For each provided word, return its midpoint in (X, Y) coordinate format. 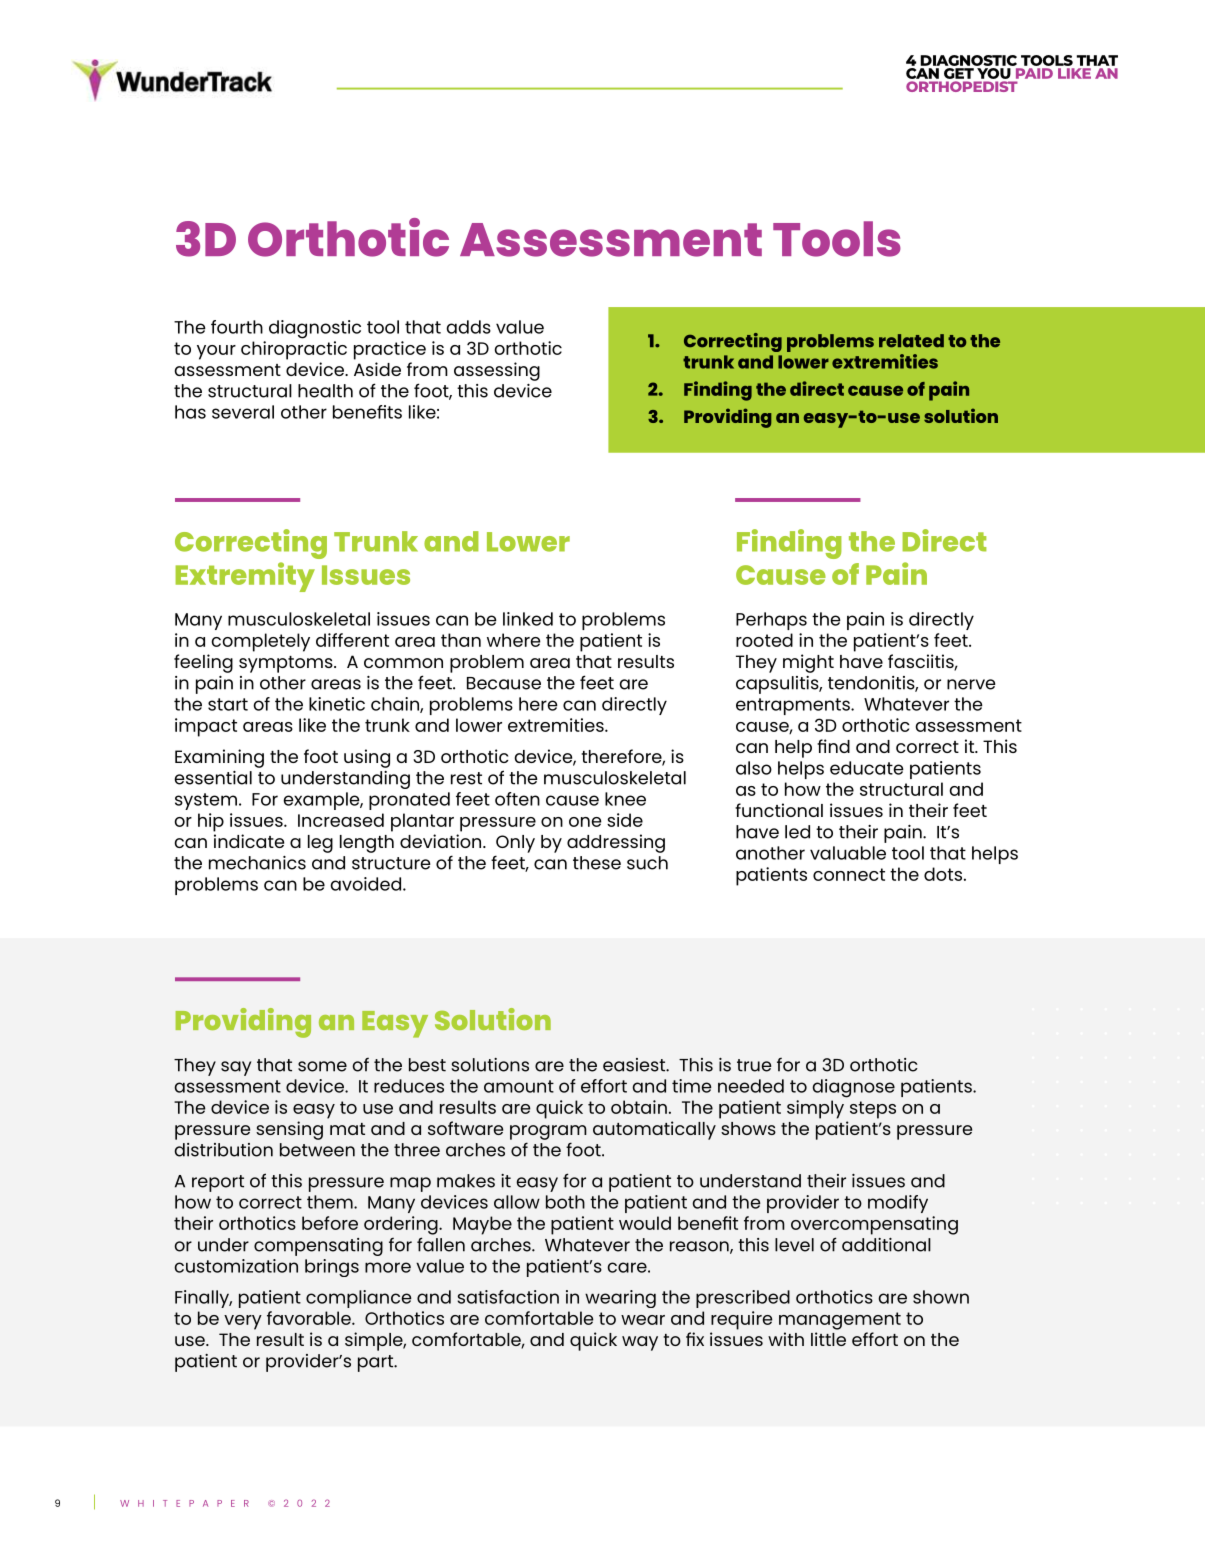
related (911, 341)
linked (528, 619)
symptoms (287, 664)
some (322, 1066)
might (808, 663)
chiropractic (294, 350)
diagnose (853, 1088)
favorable (310, 1318)
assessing (497, 371)
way (640, 1343)
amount (519, 1086)
